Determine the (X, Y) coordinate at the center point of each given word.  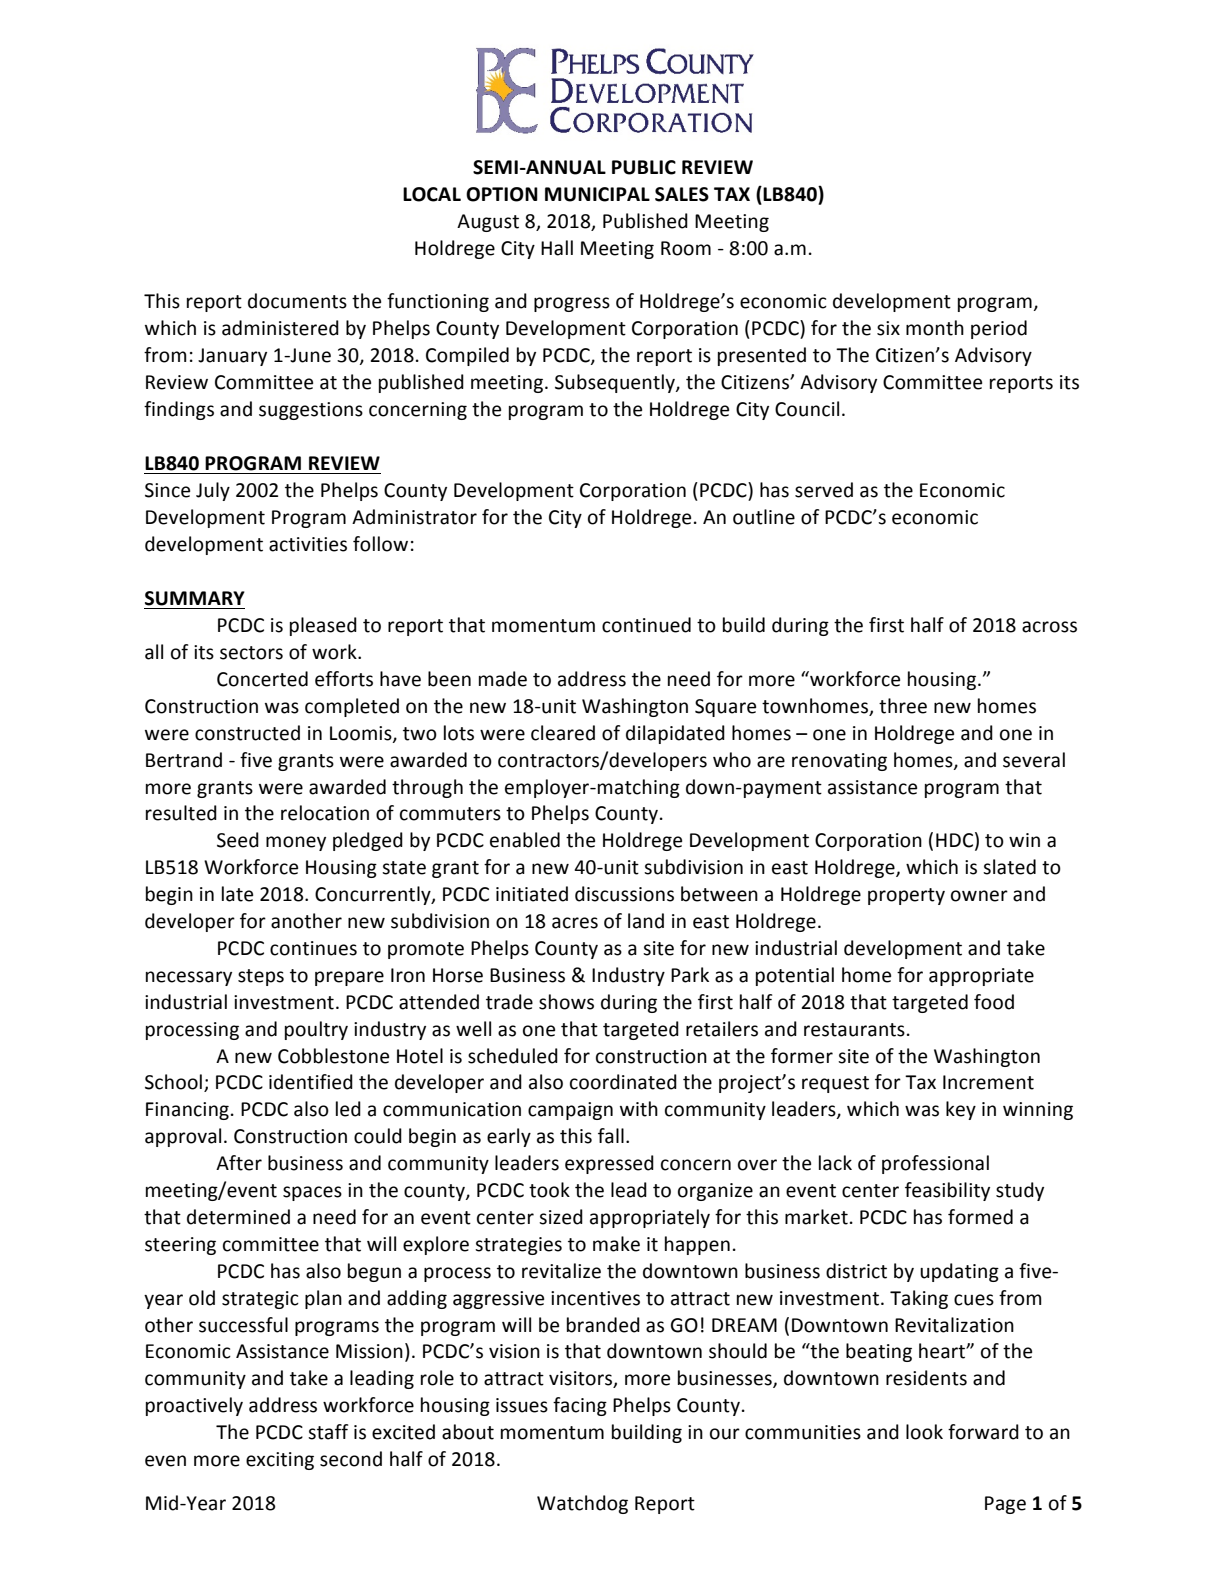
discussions (624, 894)
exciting (280, 1461)
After (239, 1163)
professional (935, 1164)
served (824, 490)
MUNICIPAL (597, 194)
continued (646, 625)
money (296, 843)
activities (308, 544)
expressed (609, 1164)
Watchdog (582, 1504)
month (935, 328)
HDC (954, 840)
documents (297, 301)
